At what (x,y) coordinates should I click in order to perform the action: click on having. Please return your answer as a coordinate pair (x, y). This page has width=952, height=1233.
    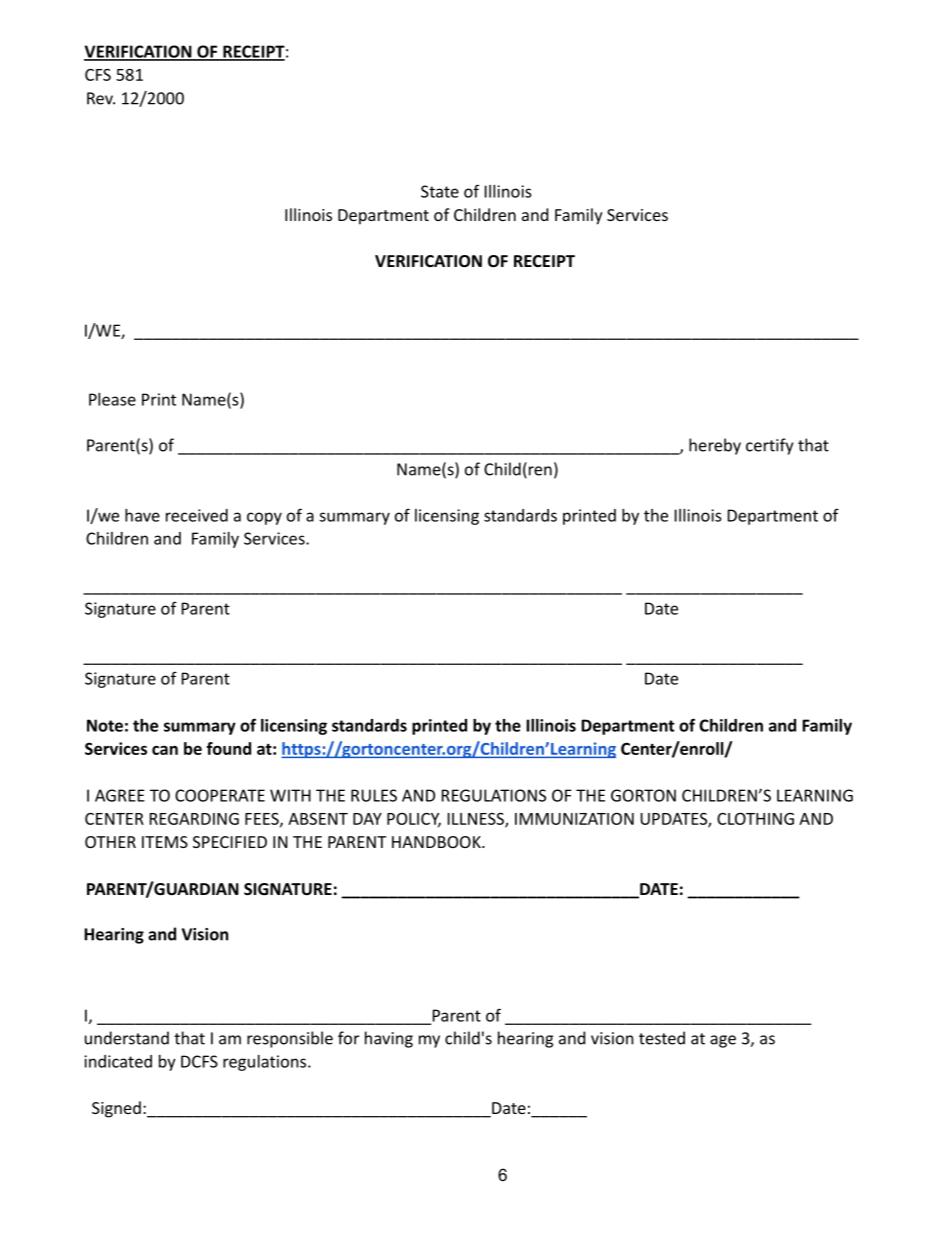
    Looking at the image, I should click on (389, 1039).
